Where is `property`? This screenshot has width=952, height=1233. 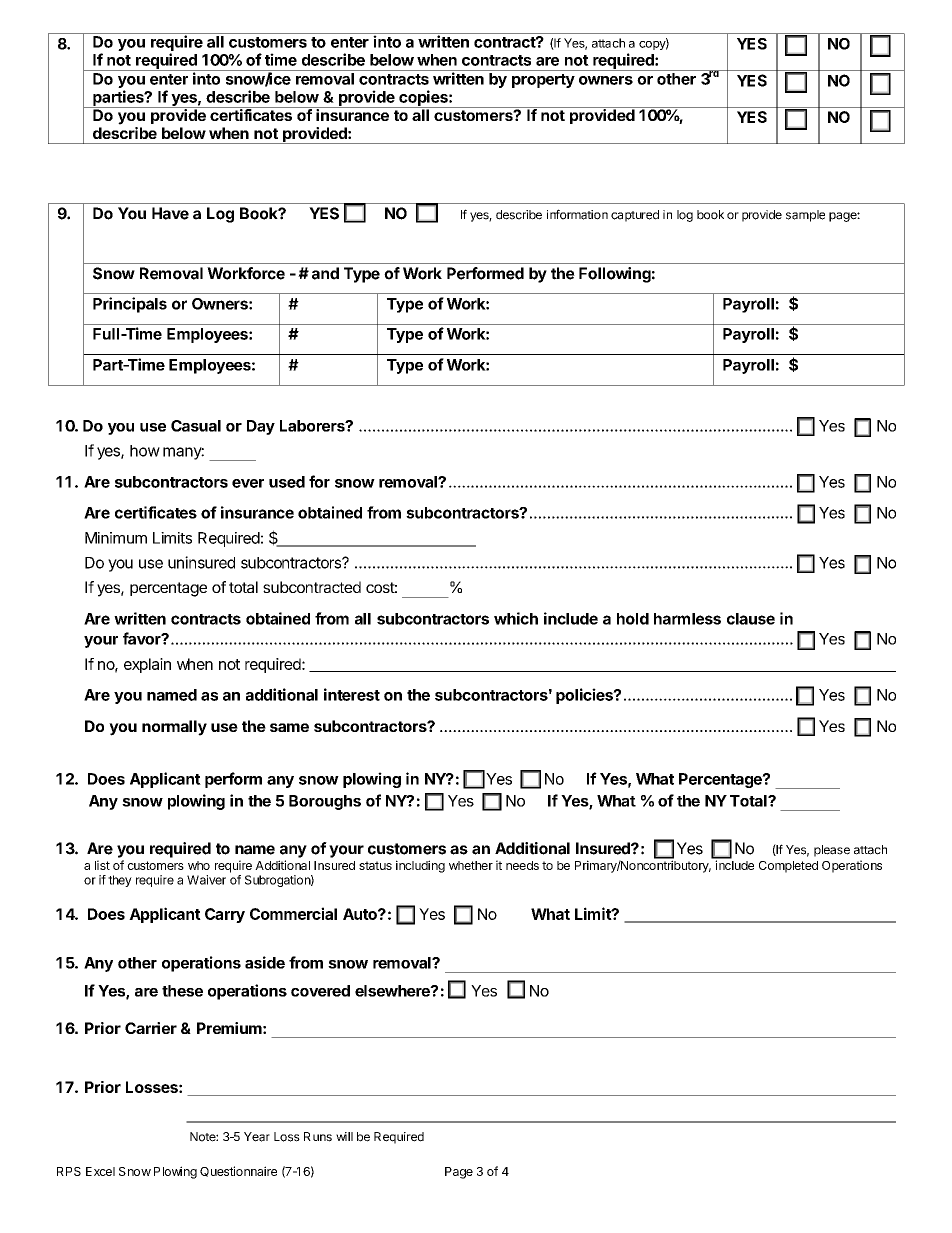 property is located at coordinates (543, 81).
